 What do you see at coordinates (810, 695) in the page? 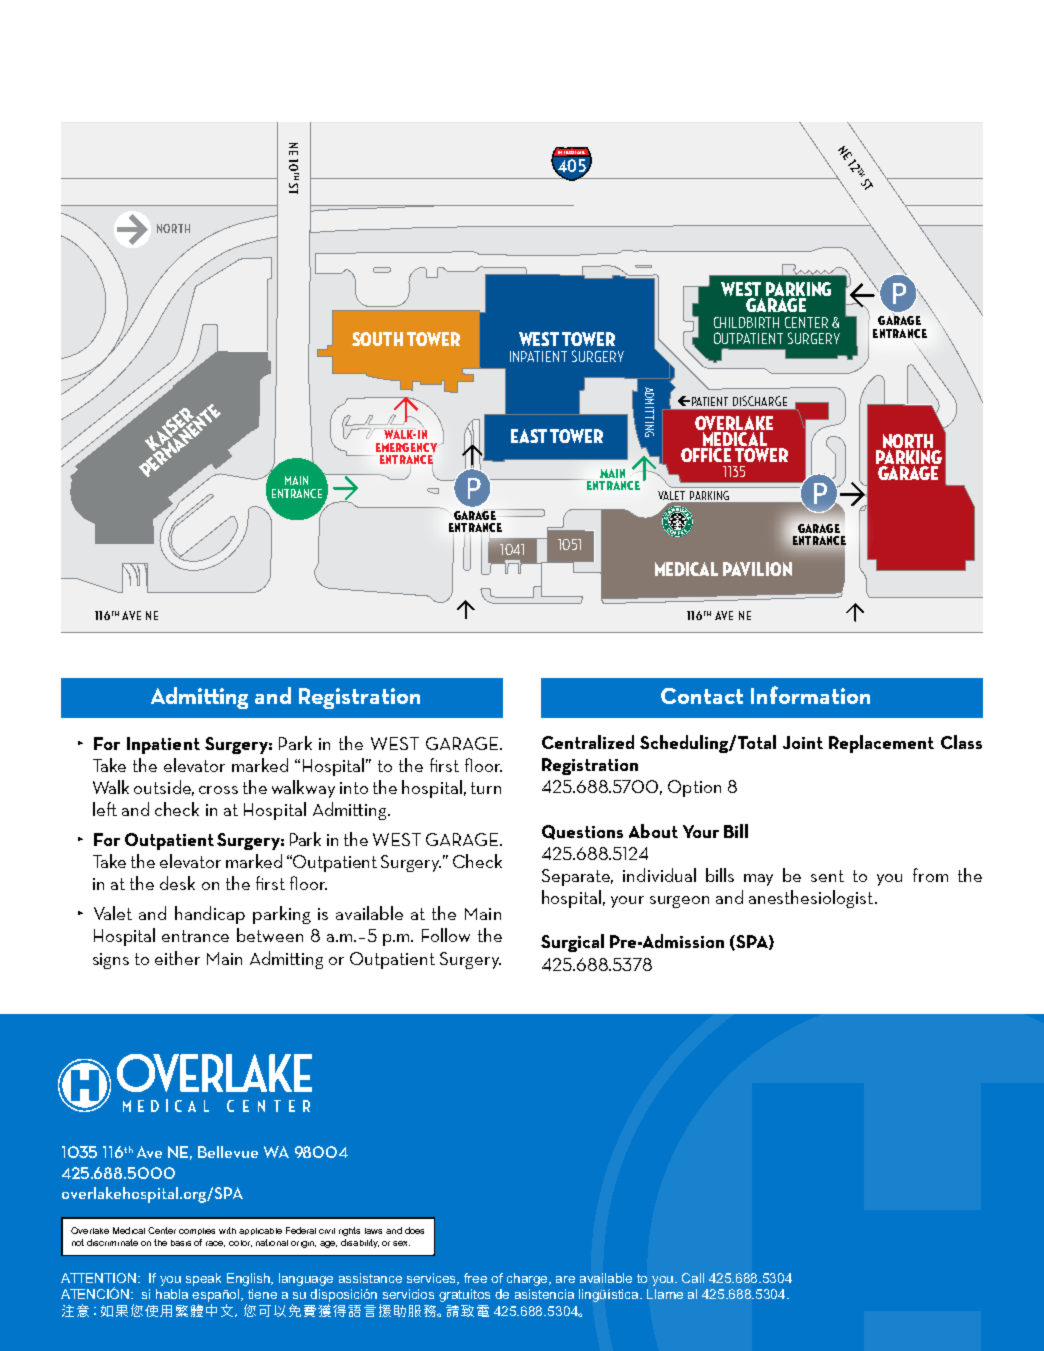
I see `Information` at bounding box center [810, 695].
